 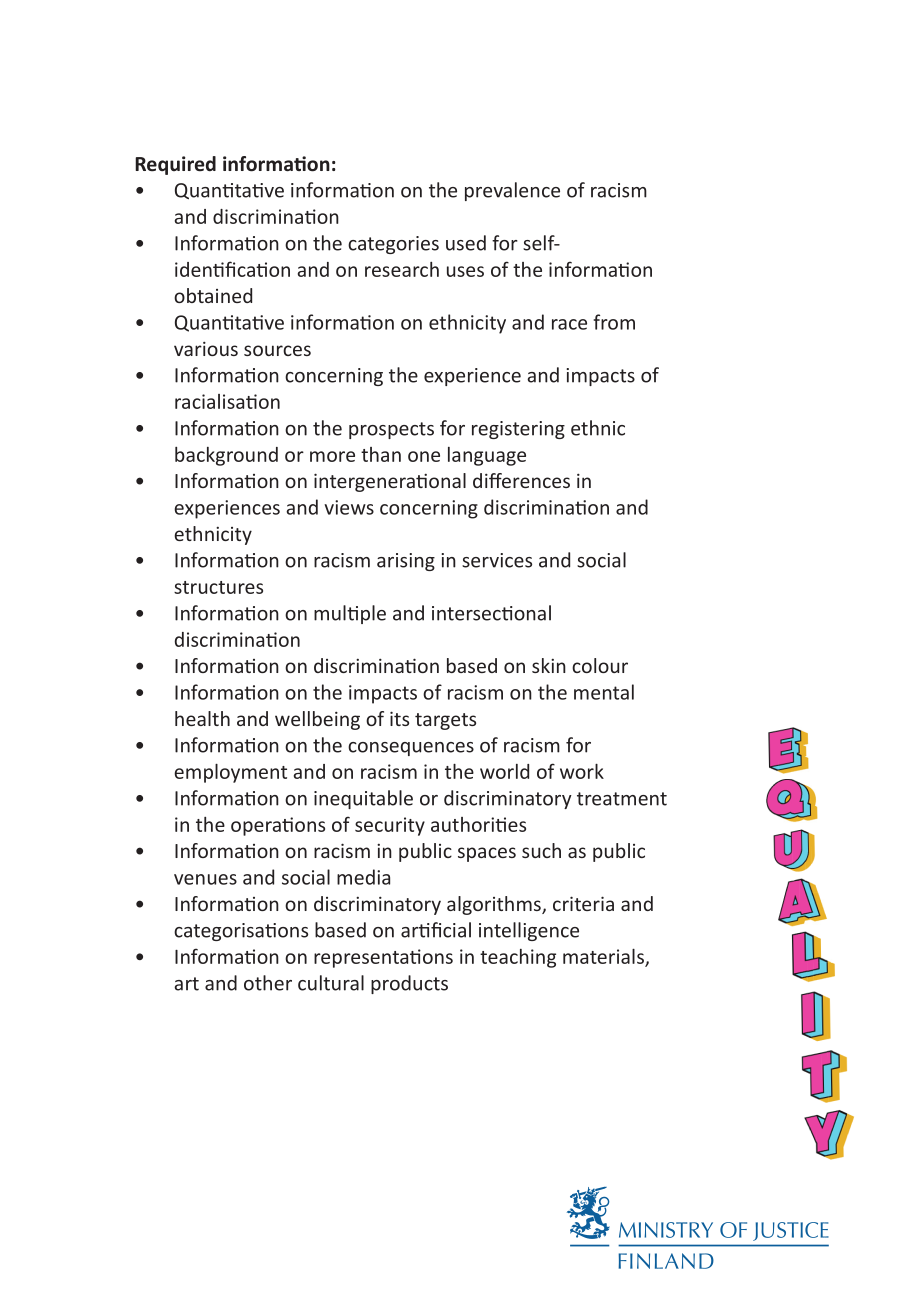 I want to click on services, so click(x=497, y=560).
